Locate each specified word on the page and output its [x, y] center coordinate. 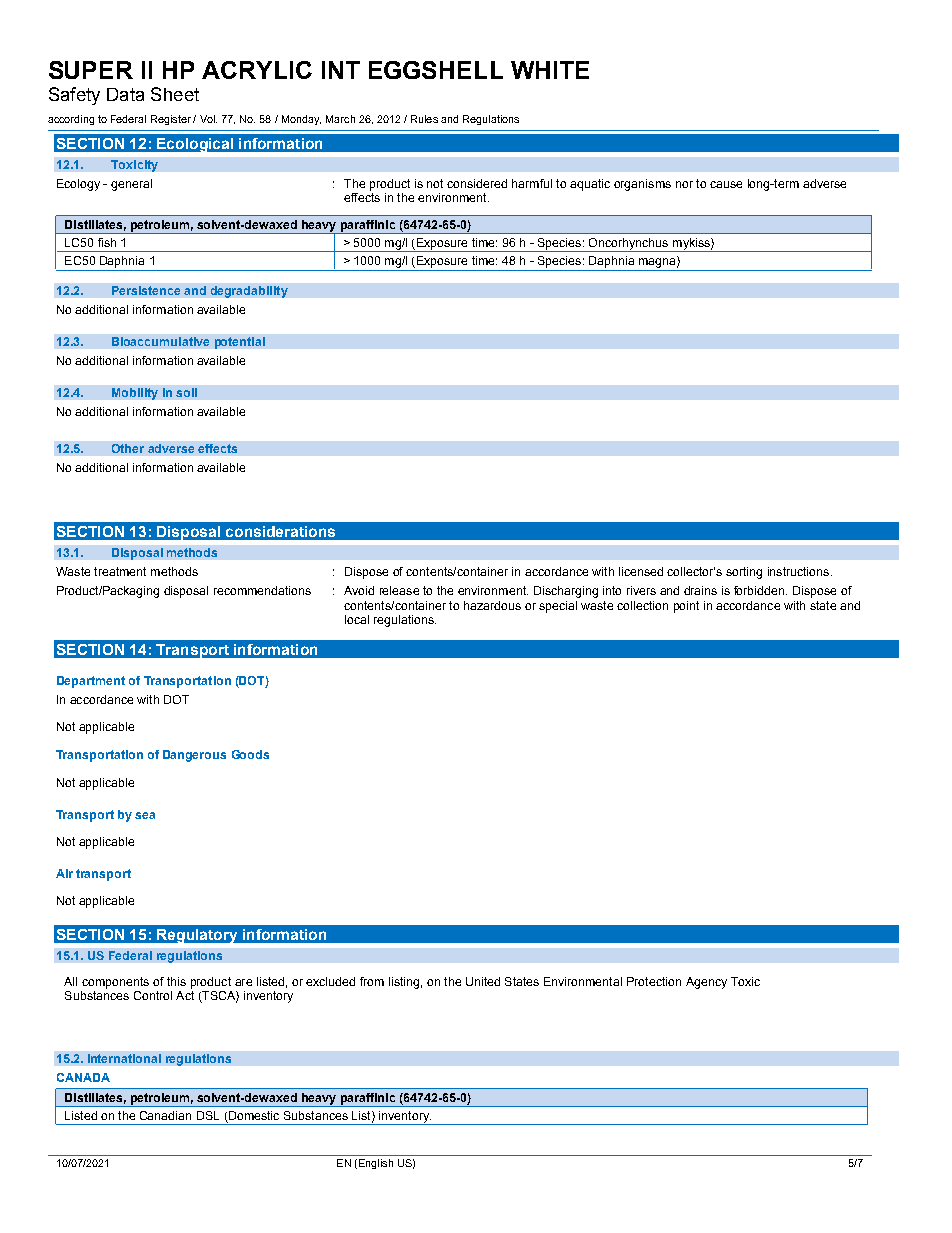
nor [684, 184]
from [372, 981]
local [357, 619]
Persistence [146, 290]
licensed [641, 571]
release [399, 590]
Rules [424, 119]
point [686, 607]
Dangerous [194, 756]
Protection [654, 981]
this [176, 981]
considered [477, 183]
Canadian [165, 1115]
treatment [120, 571]
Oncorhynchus [629, 245]
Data [125, 94]
